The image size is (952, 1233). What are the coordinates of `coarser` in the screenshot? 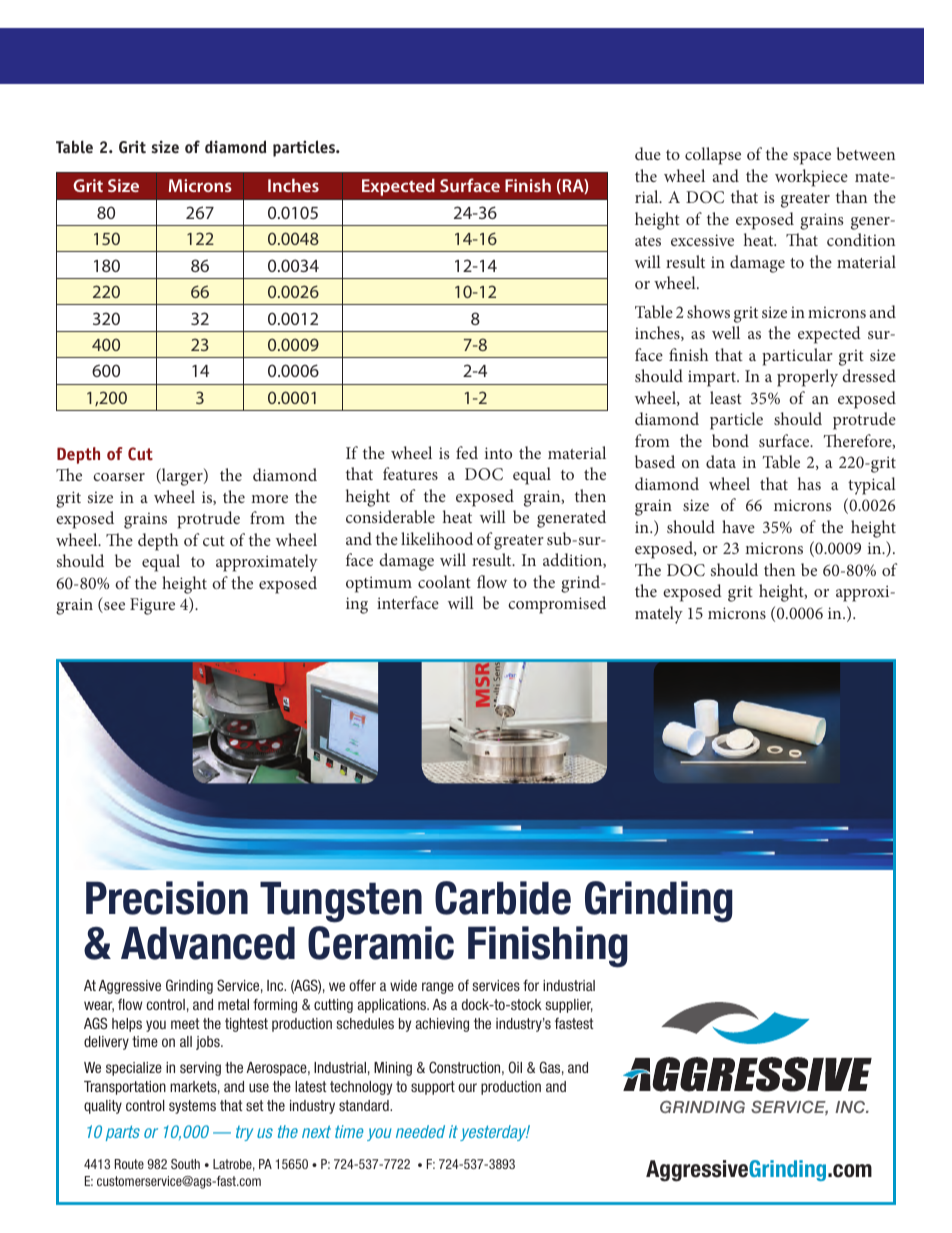 It's located at (119, 477).
